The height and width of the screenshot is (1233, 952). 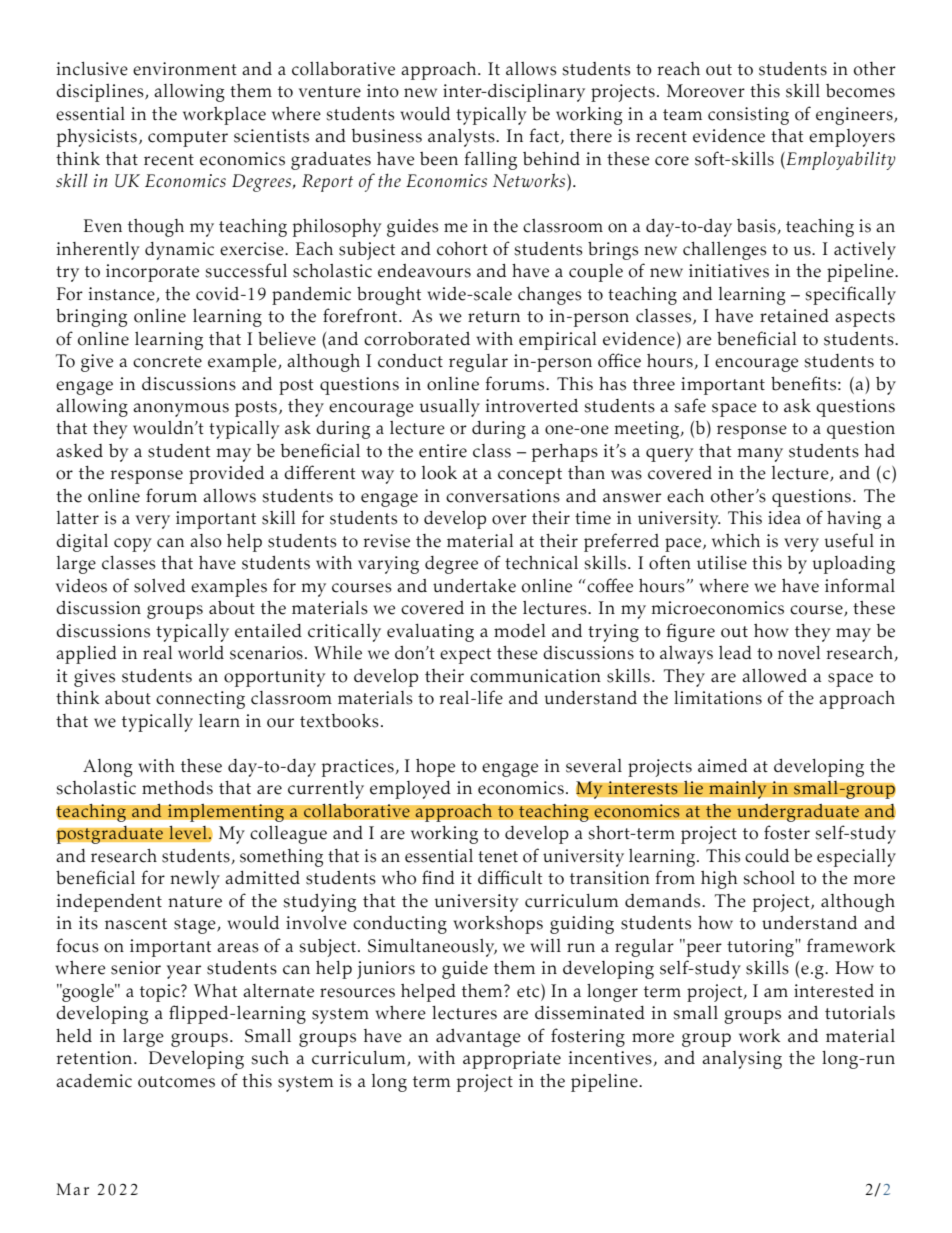 What do you see at coordinates (167, 362) in the screenshot?
I see `concrete` at bounding box center [167, 362].
